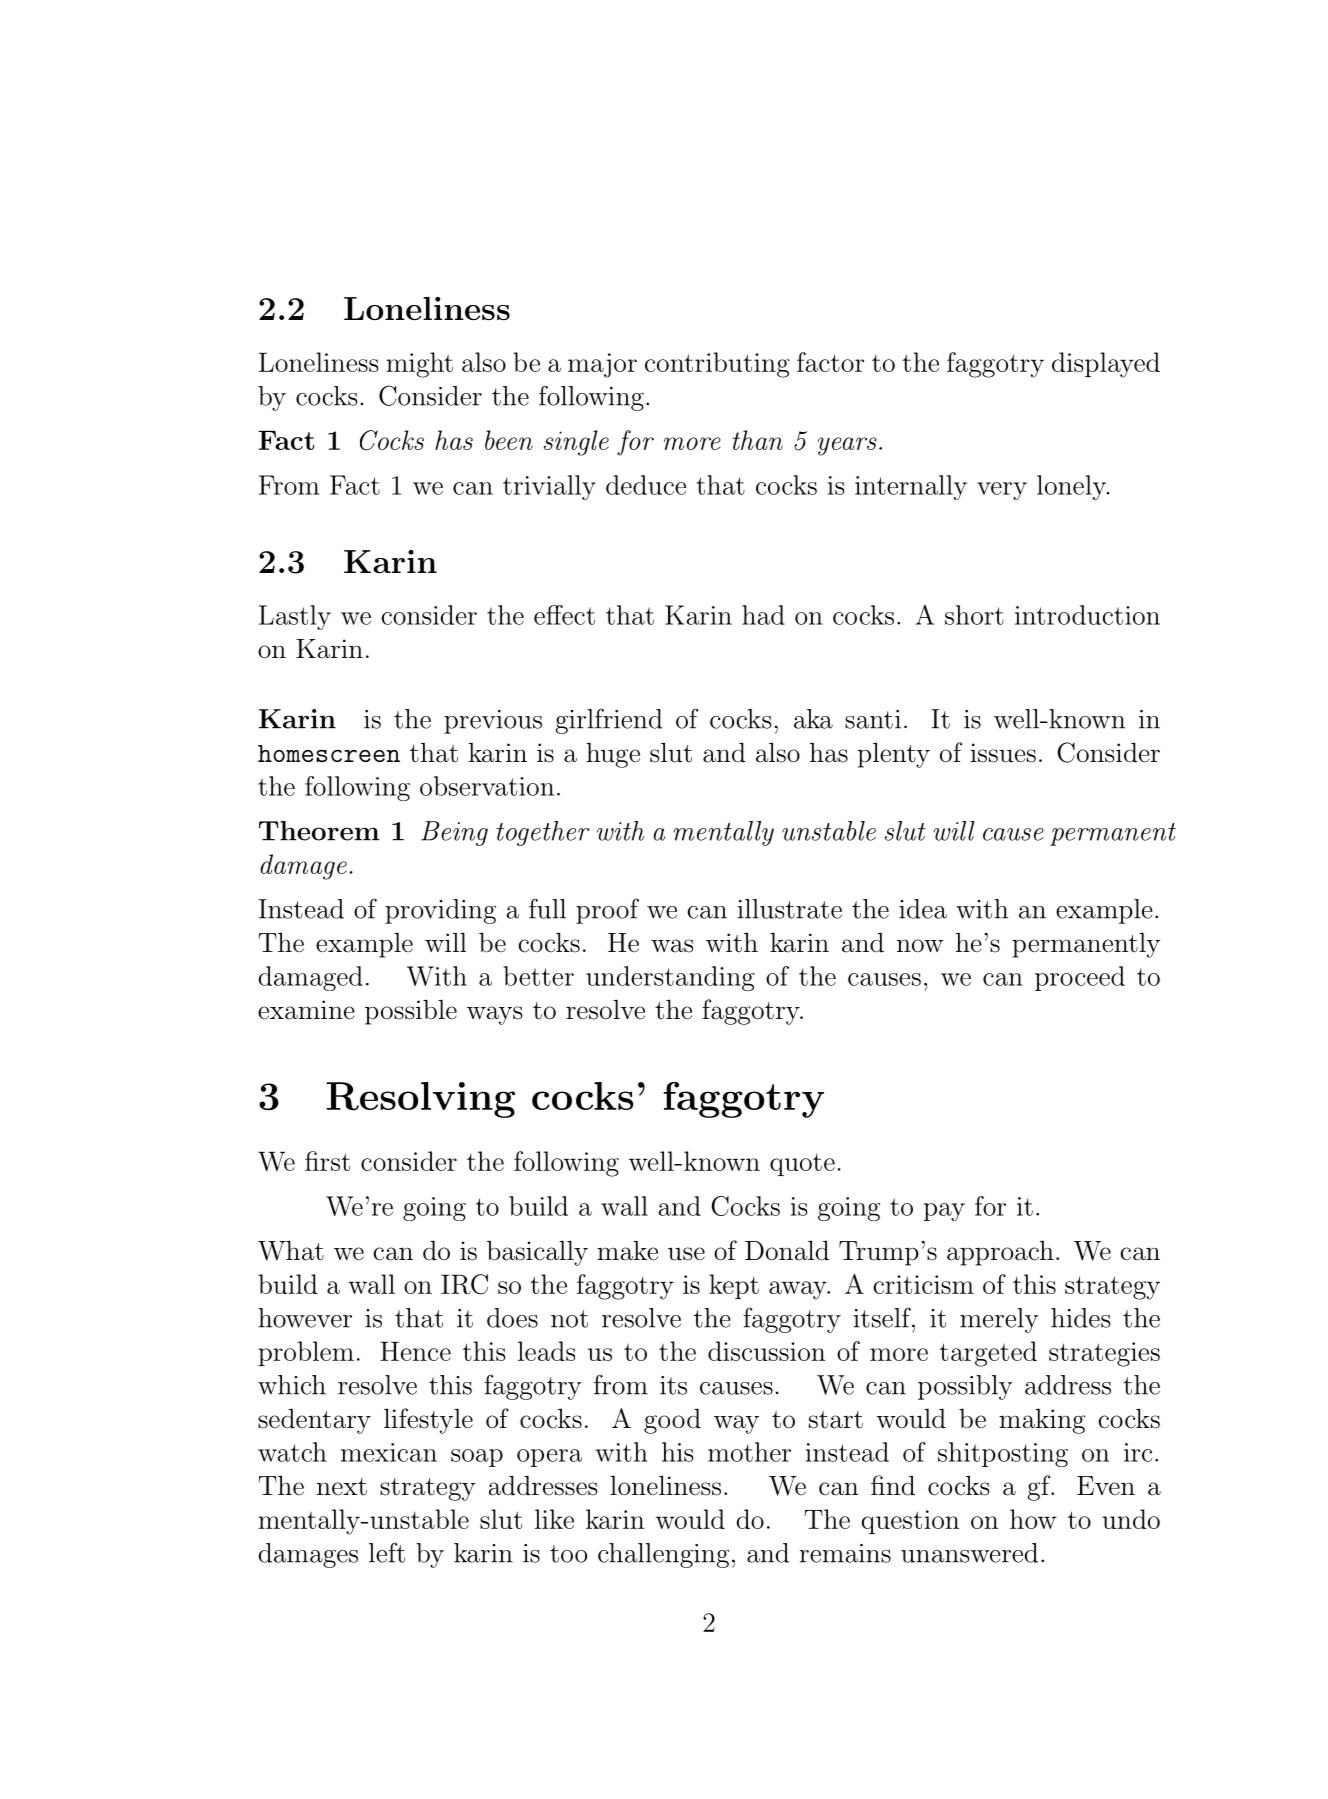 Image resolution: width=1328 pixels, height=1799 pixels. I want to click on issues, so click(1003, 753).
